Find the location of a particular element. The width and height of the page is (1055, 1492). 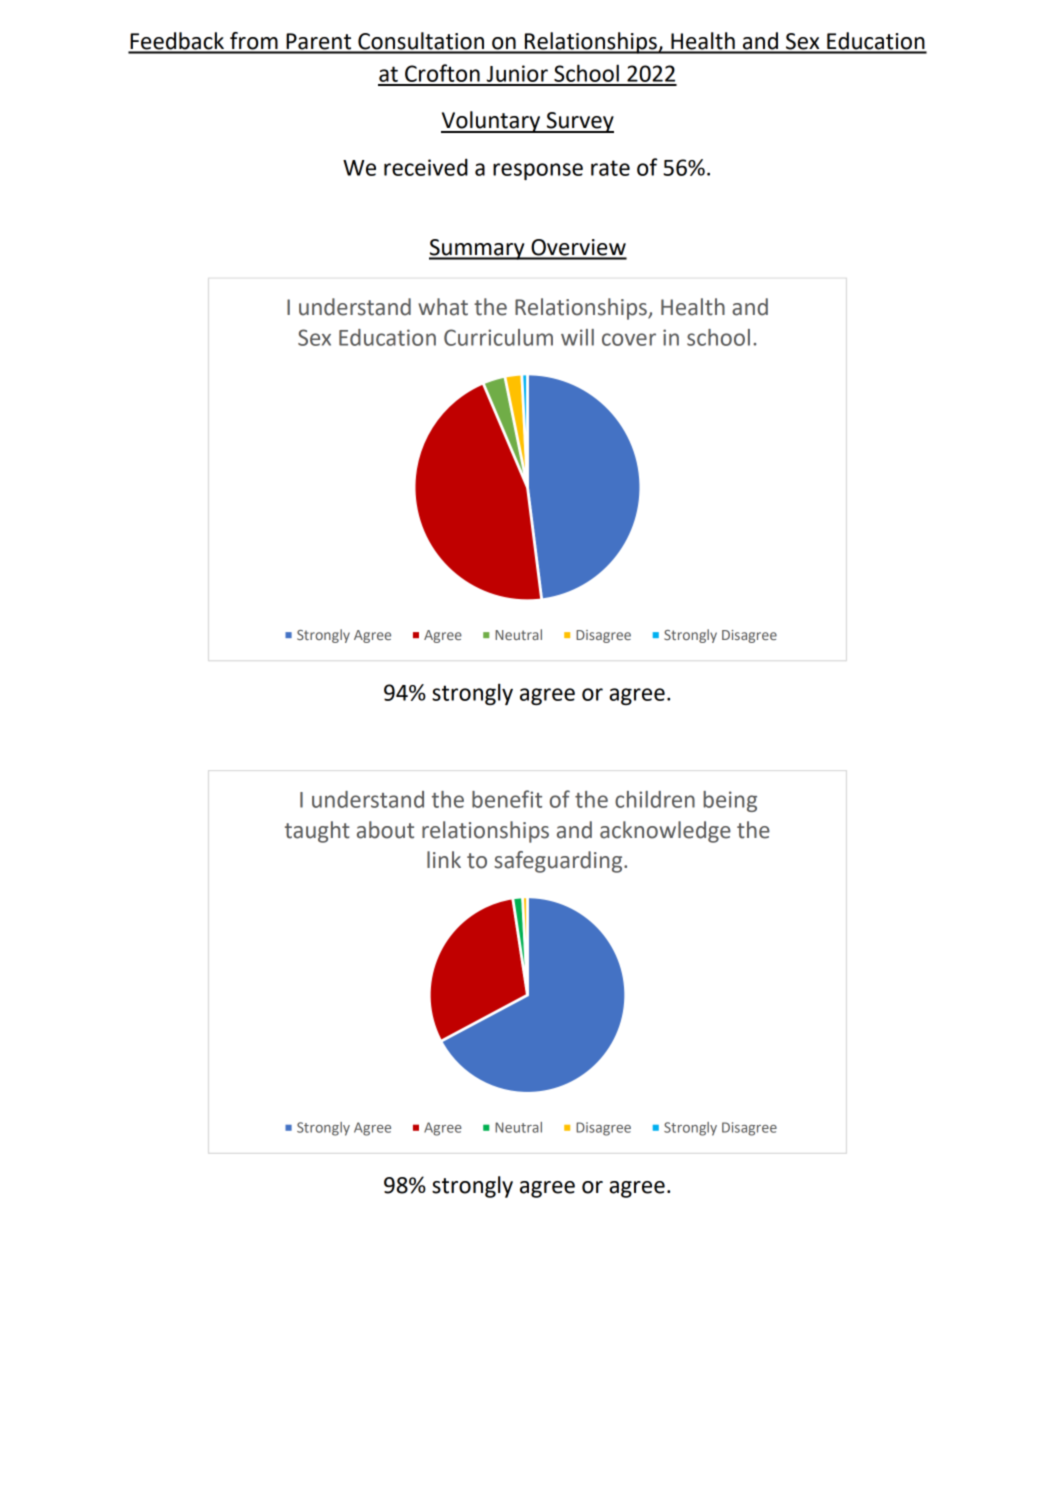

children is located at coordinates (655, 799).
